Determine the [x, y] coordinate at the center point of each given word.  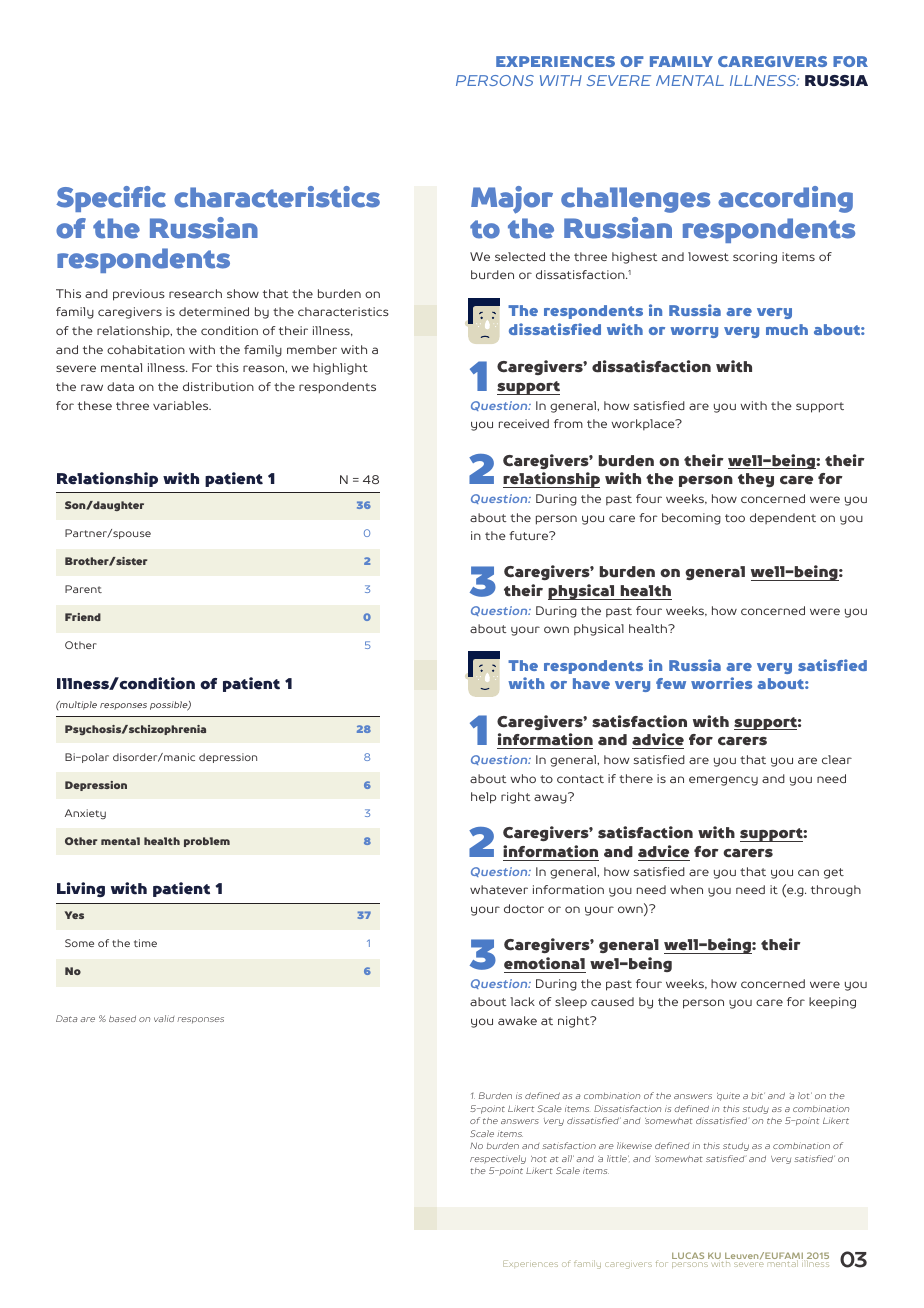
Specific [111, 199]
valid [164, 1018]
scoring [755, 258]
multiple [77, 705]
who [523, 778]
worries [721, 683]
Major [512, 200]
